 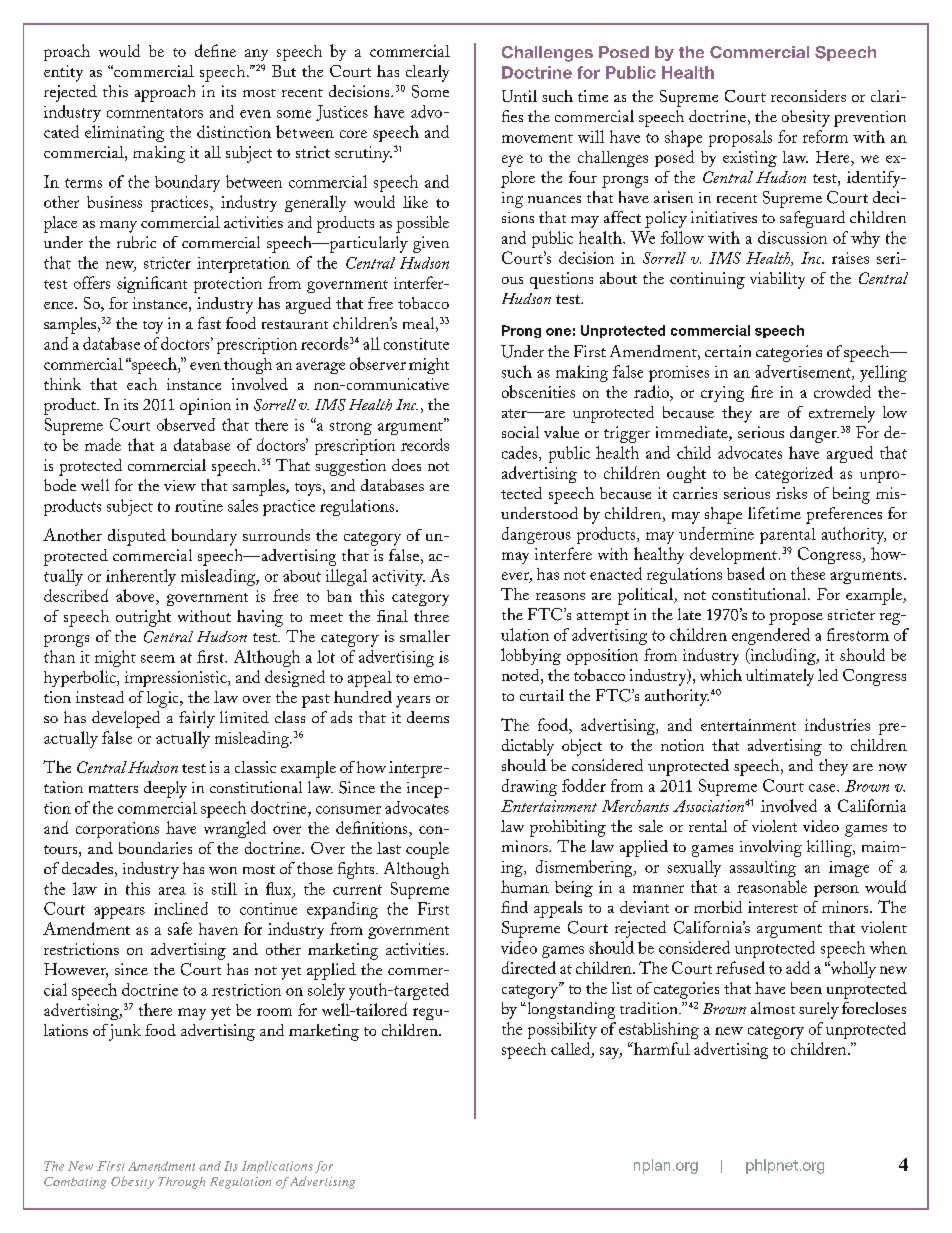 I want to click on observed, so click(x=186, y=424).
